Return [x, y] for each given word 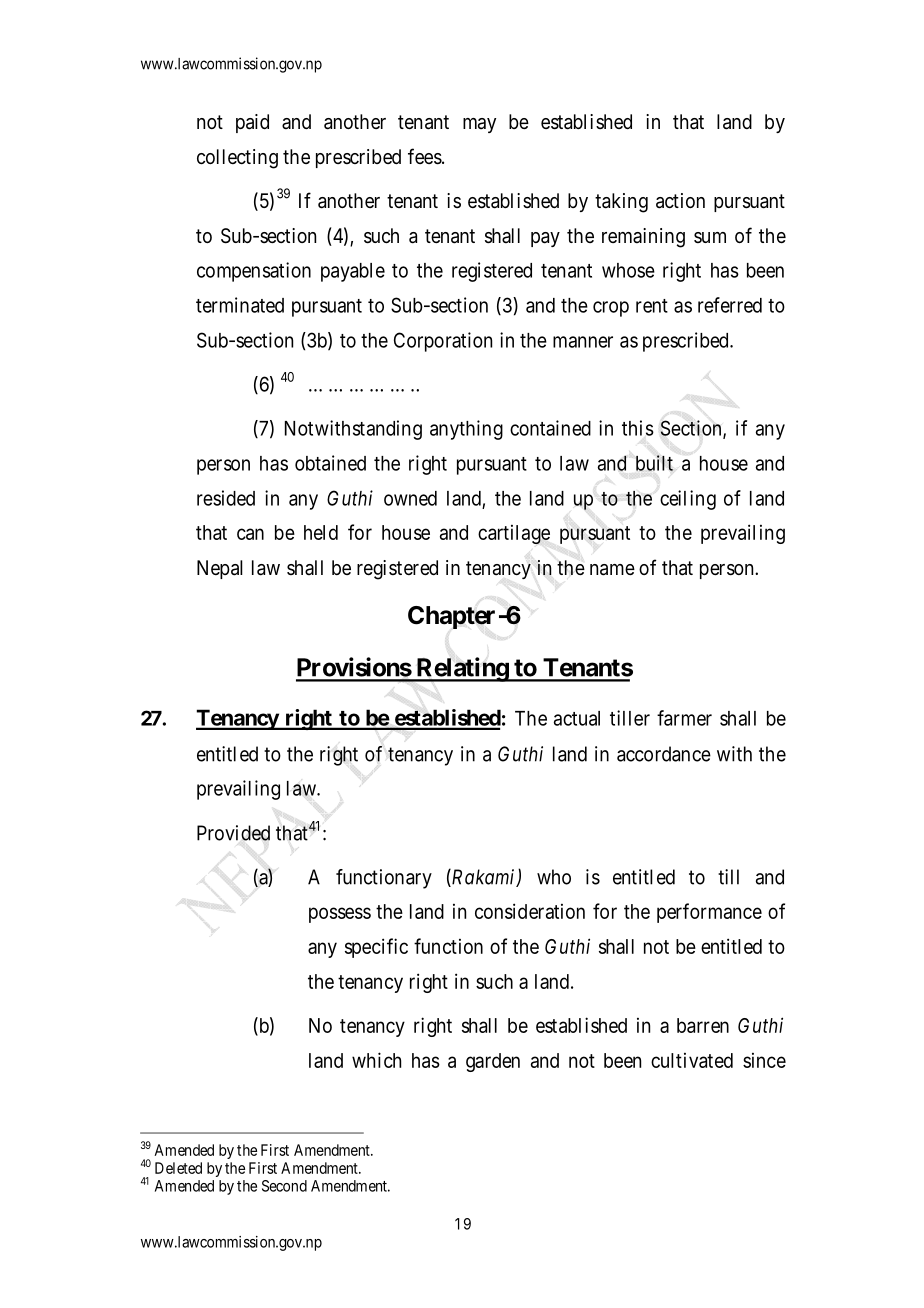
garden [493, 1062]
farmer [684, 718]
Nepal [220, 569]
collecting [237, 159]
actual [577, 718]
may [479, 125]
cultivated [692, 1060]
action [680, 201]
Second [284, 1186]
